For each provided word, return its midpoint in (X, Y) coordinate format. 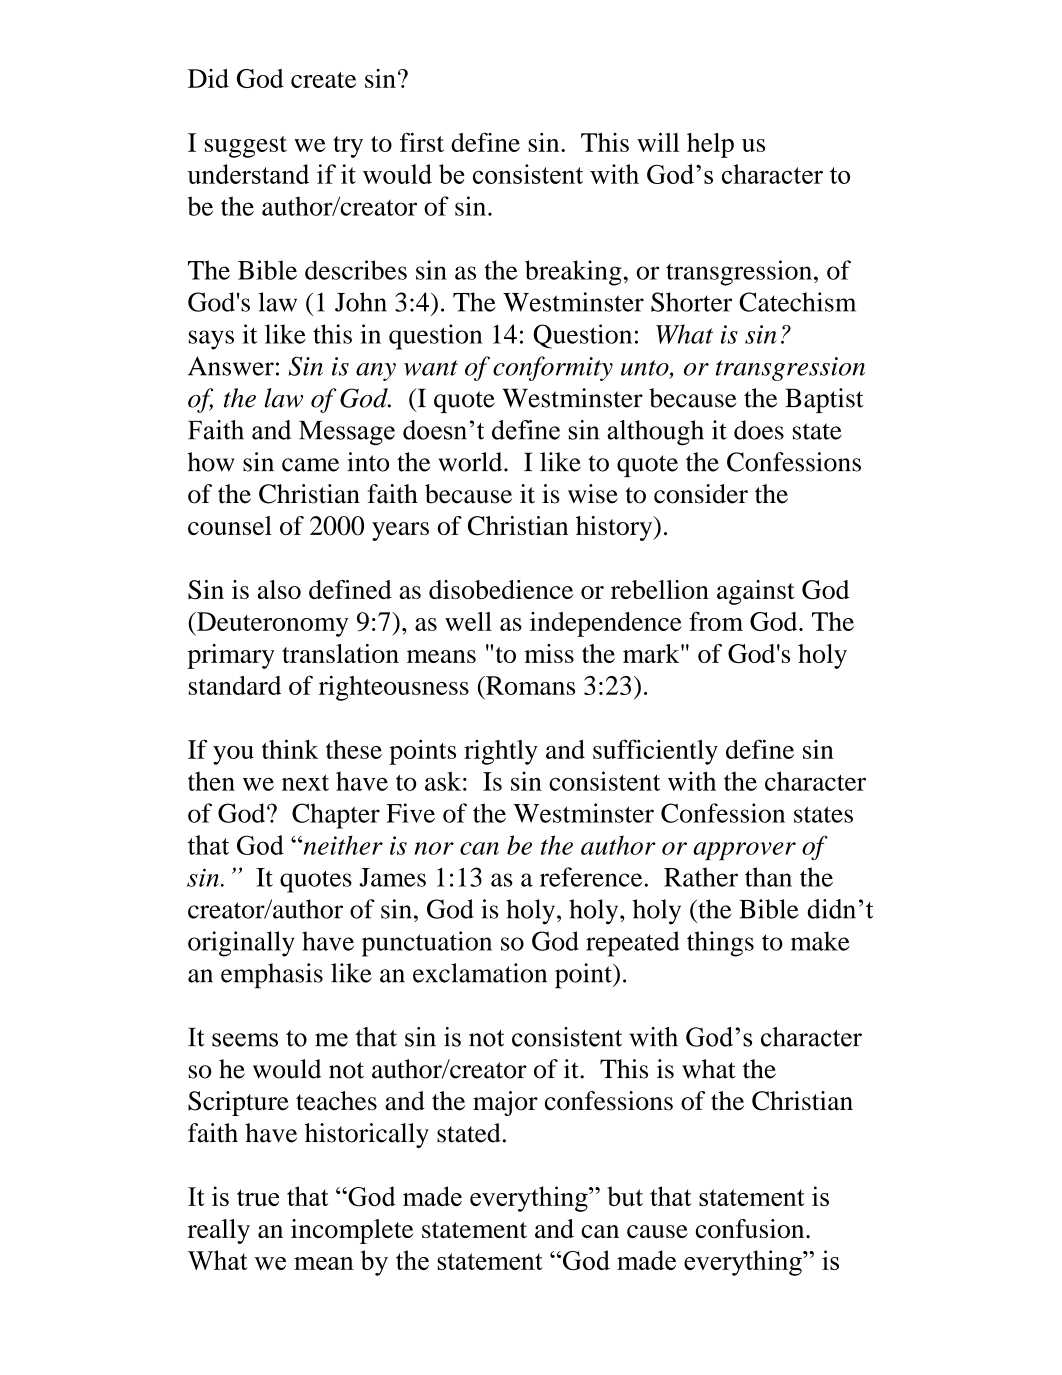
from (716, 621)
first (422, 142)
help (710, 145)
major (505, 1103)
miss (549, 653)
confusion (751, 1228)
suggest (246, 147)
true (258, 1197)
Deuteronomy (271, 624)
